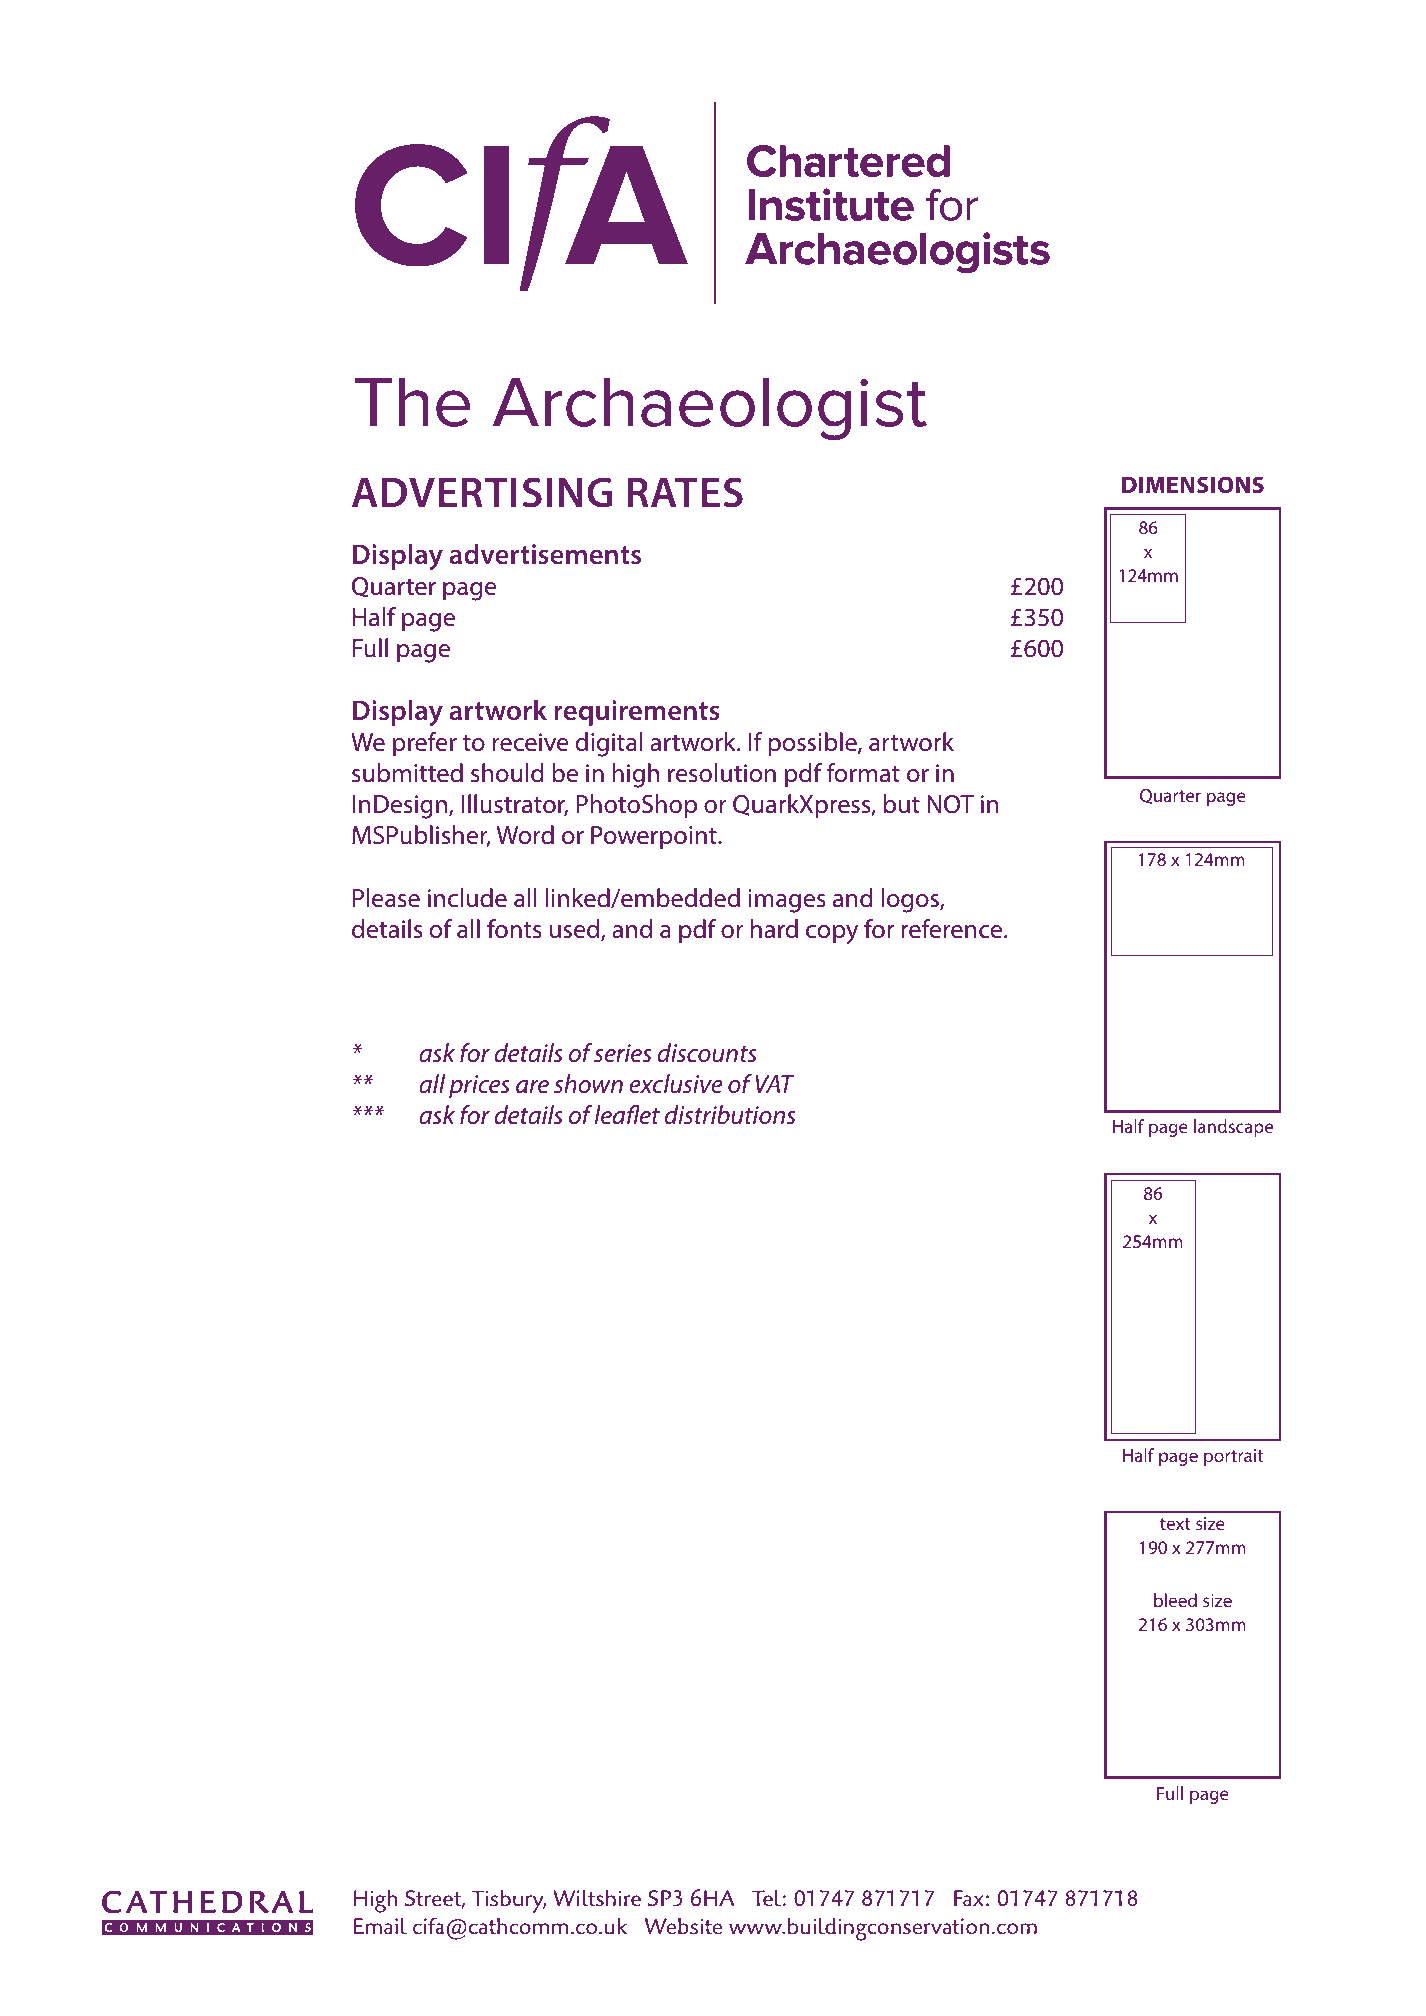 This image has height=2016, width=1426. I want to click on copy, so click(832, 934).
